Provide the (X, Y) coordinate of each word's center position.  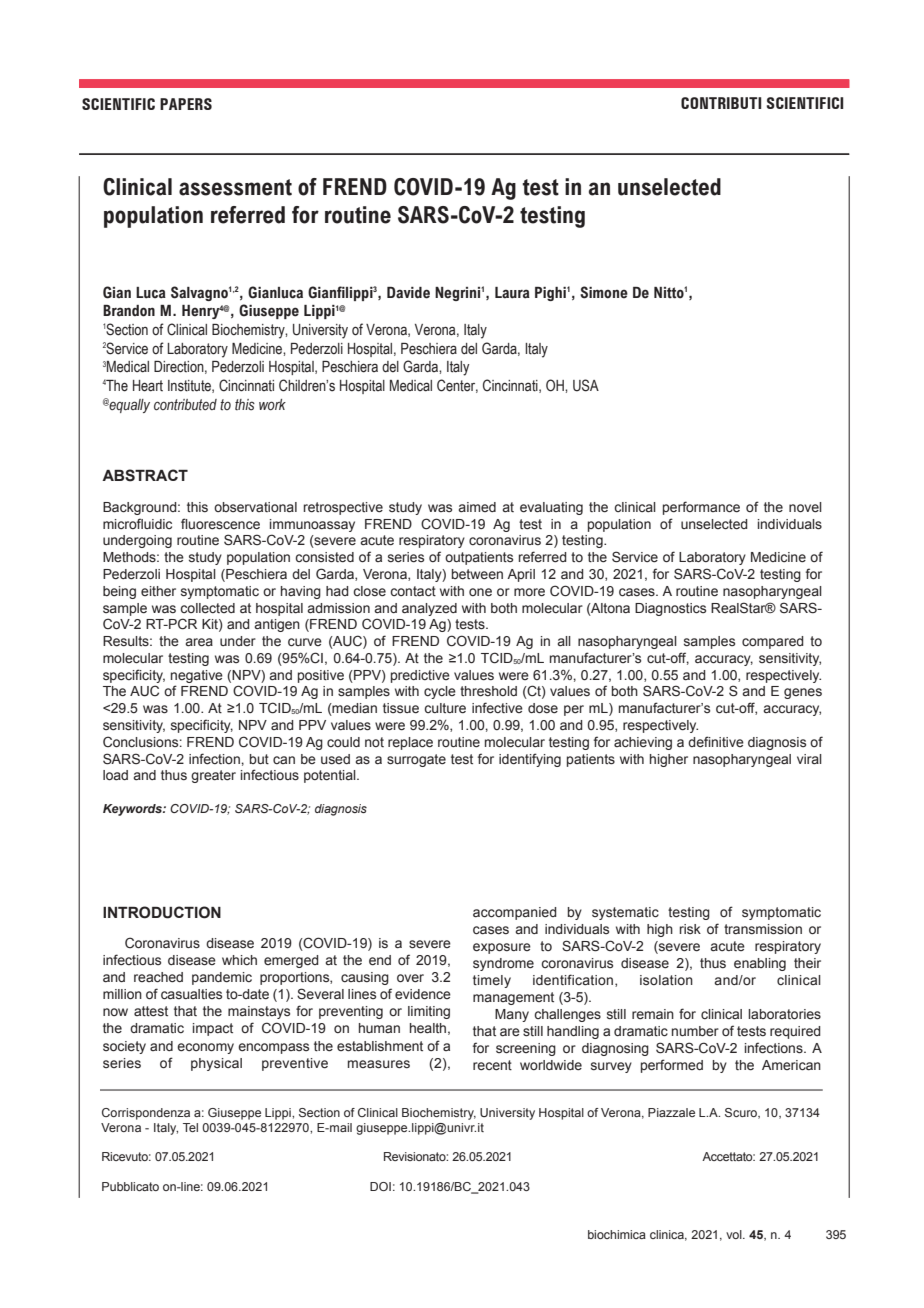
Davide (408, 293)
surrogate (416, 760)
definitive (716, 742)
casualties (191, 994)
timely (492, 981)
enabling (760, 964)
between (477, 574)
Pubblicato (130, 1186)
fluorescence (220, 524)
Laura (512, 293)
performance (701, 508)
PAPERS (186, 104)
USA (586, 385)
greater (213, 776)
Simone (604, 292)
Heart (148, 386)
